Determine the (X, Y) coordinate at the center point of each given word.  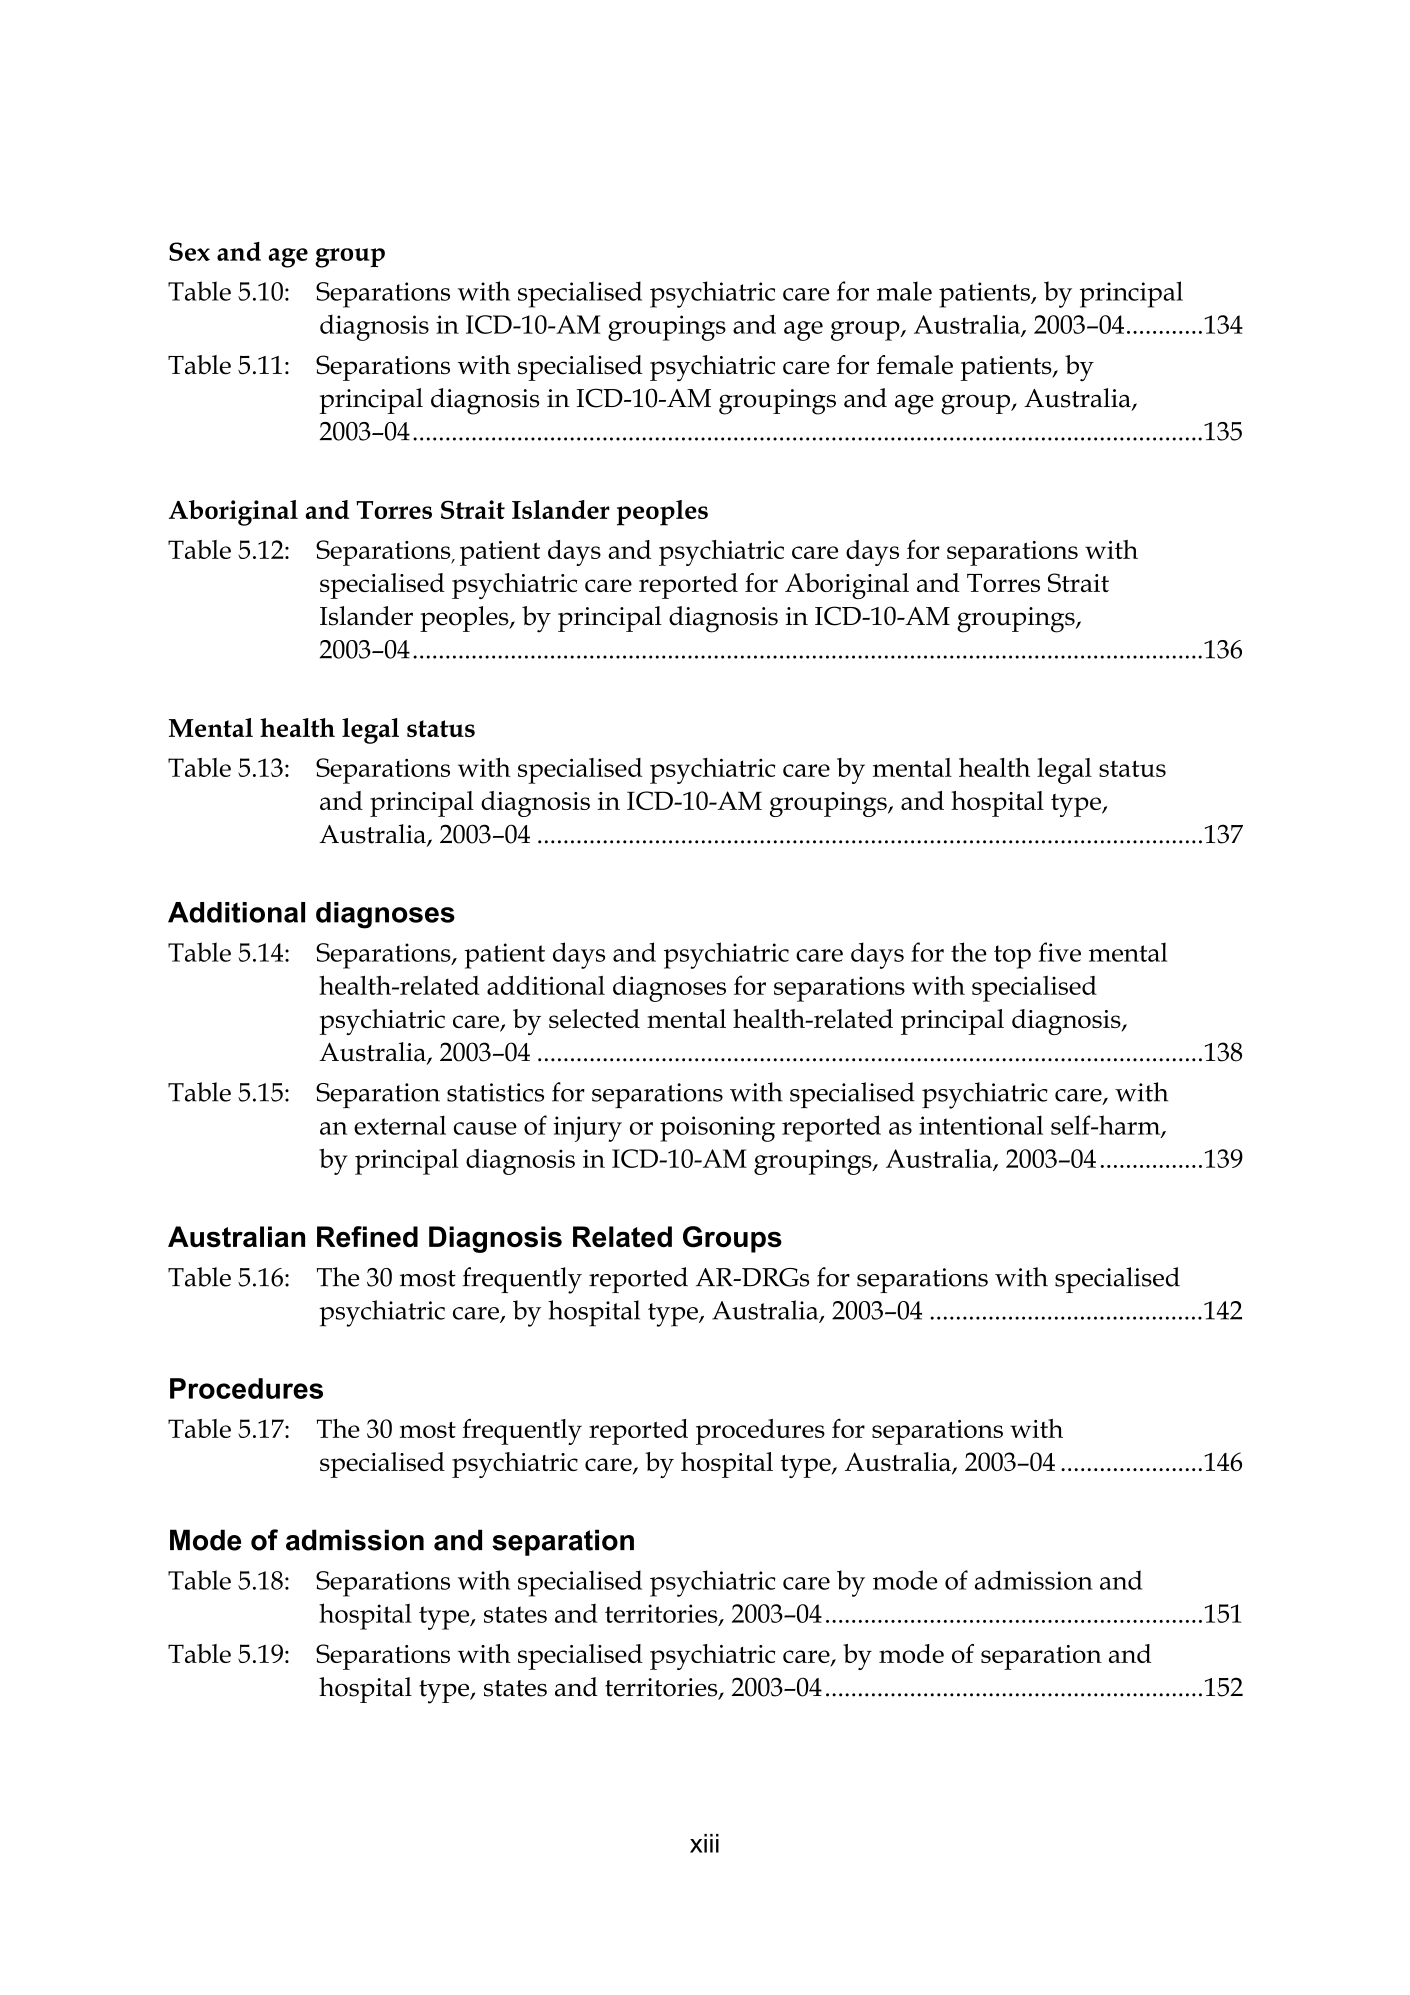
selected (594, 1018)
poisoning (717, 1129)
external (400, 1125)
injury (587, 1129)
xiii (704, 1843)
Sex (189, 251)
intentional (981, 1125)
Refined (367, 1237)
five (1059, 952)
